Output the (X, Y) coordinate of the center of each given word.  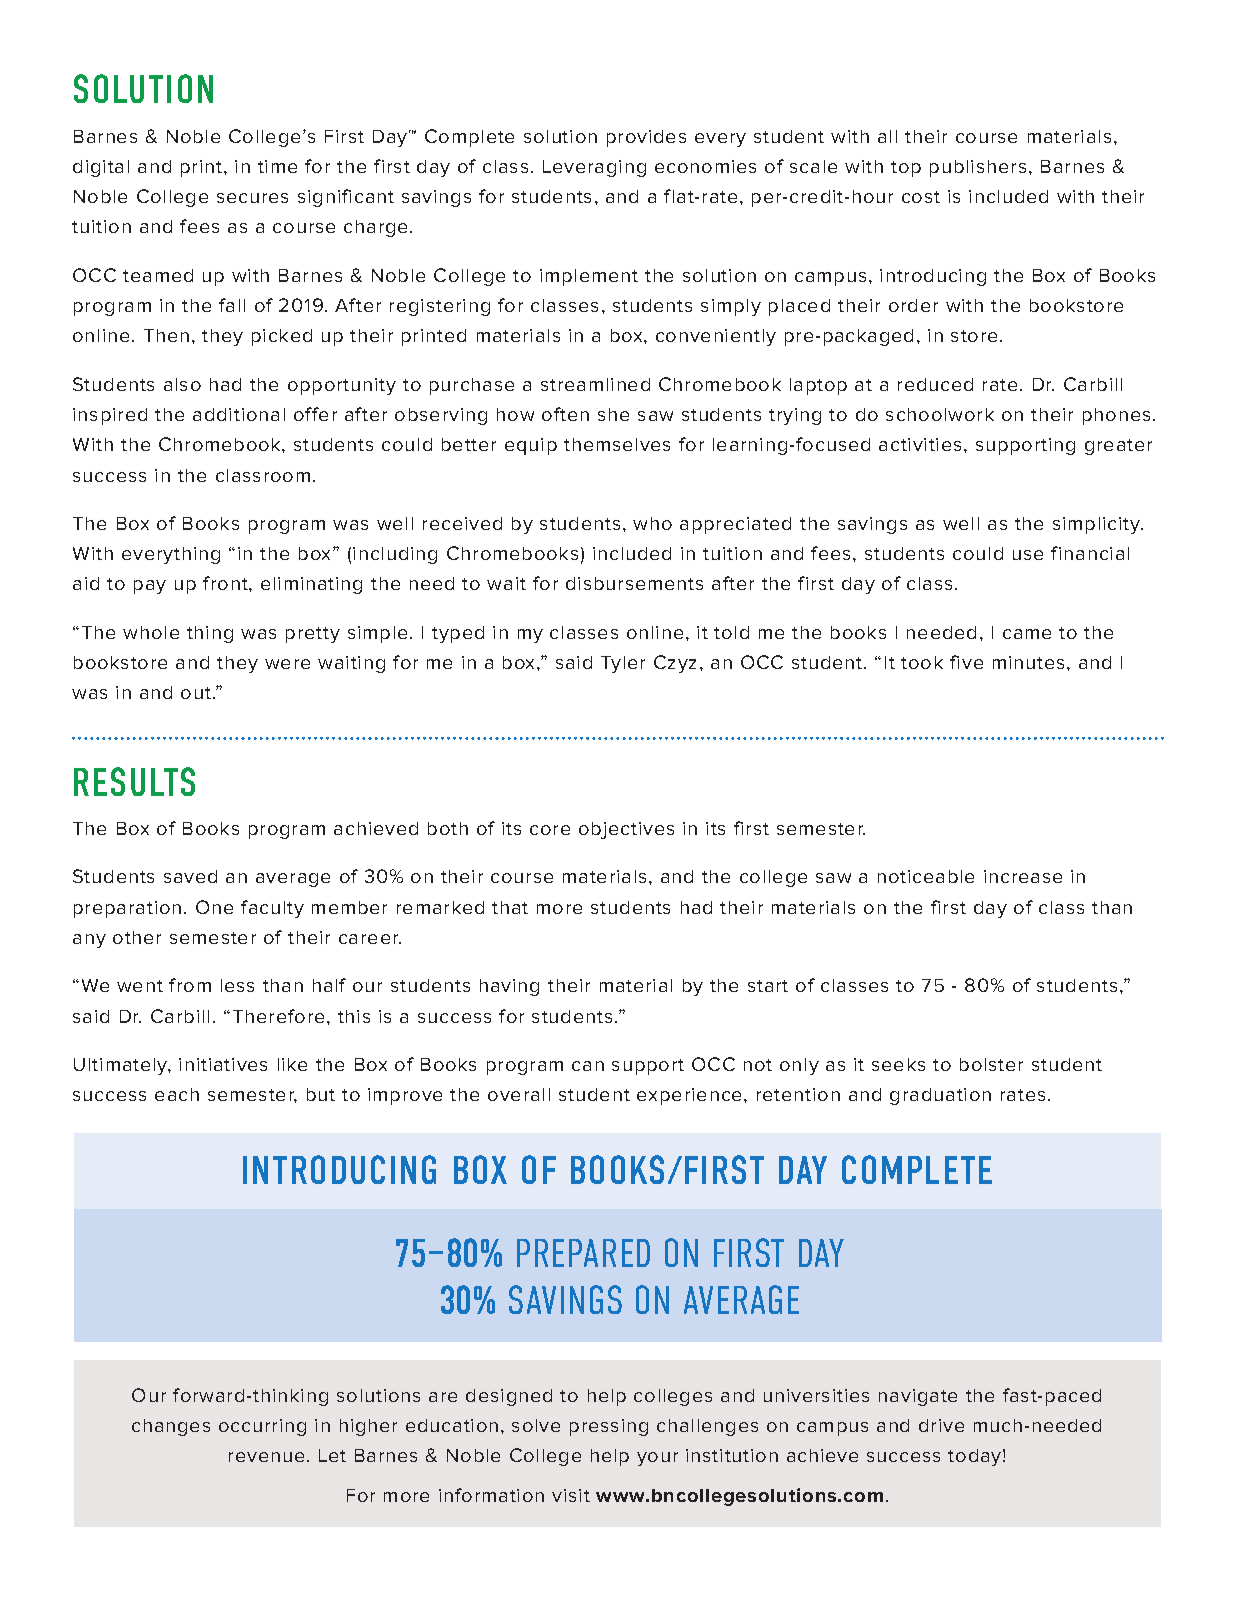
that (510, 907)
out (197, 693)
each (177, 1094)
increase (1023, 876)
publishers (978, 168)
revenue (266, 1457)
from (190, 985)
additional (239, 414)
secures (252, 198)
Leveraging (594, 168)
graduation (940, 1096)
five (966, 662)
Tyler (623, 664)
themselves (617, 444)
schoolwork (940, 414)
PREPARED (583, 1253)
